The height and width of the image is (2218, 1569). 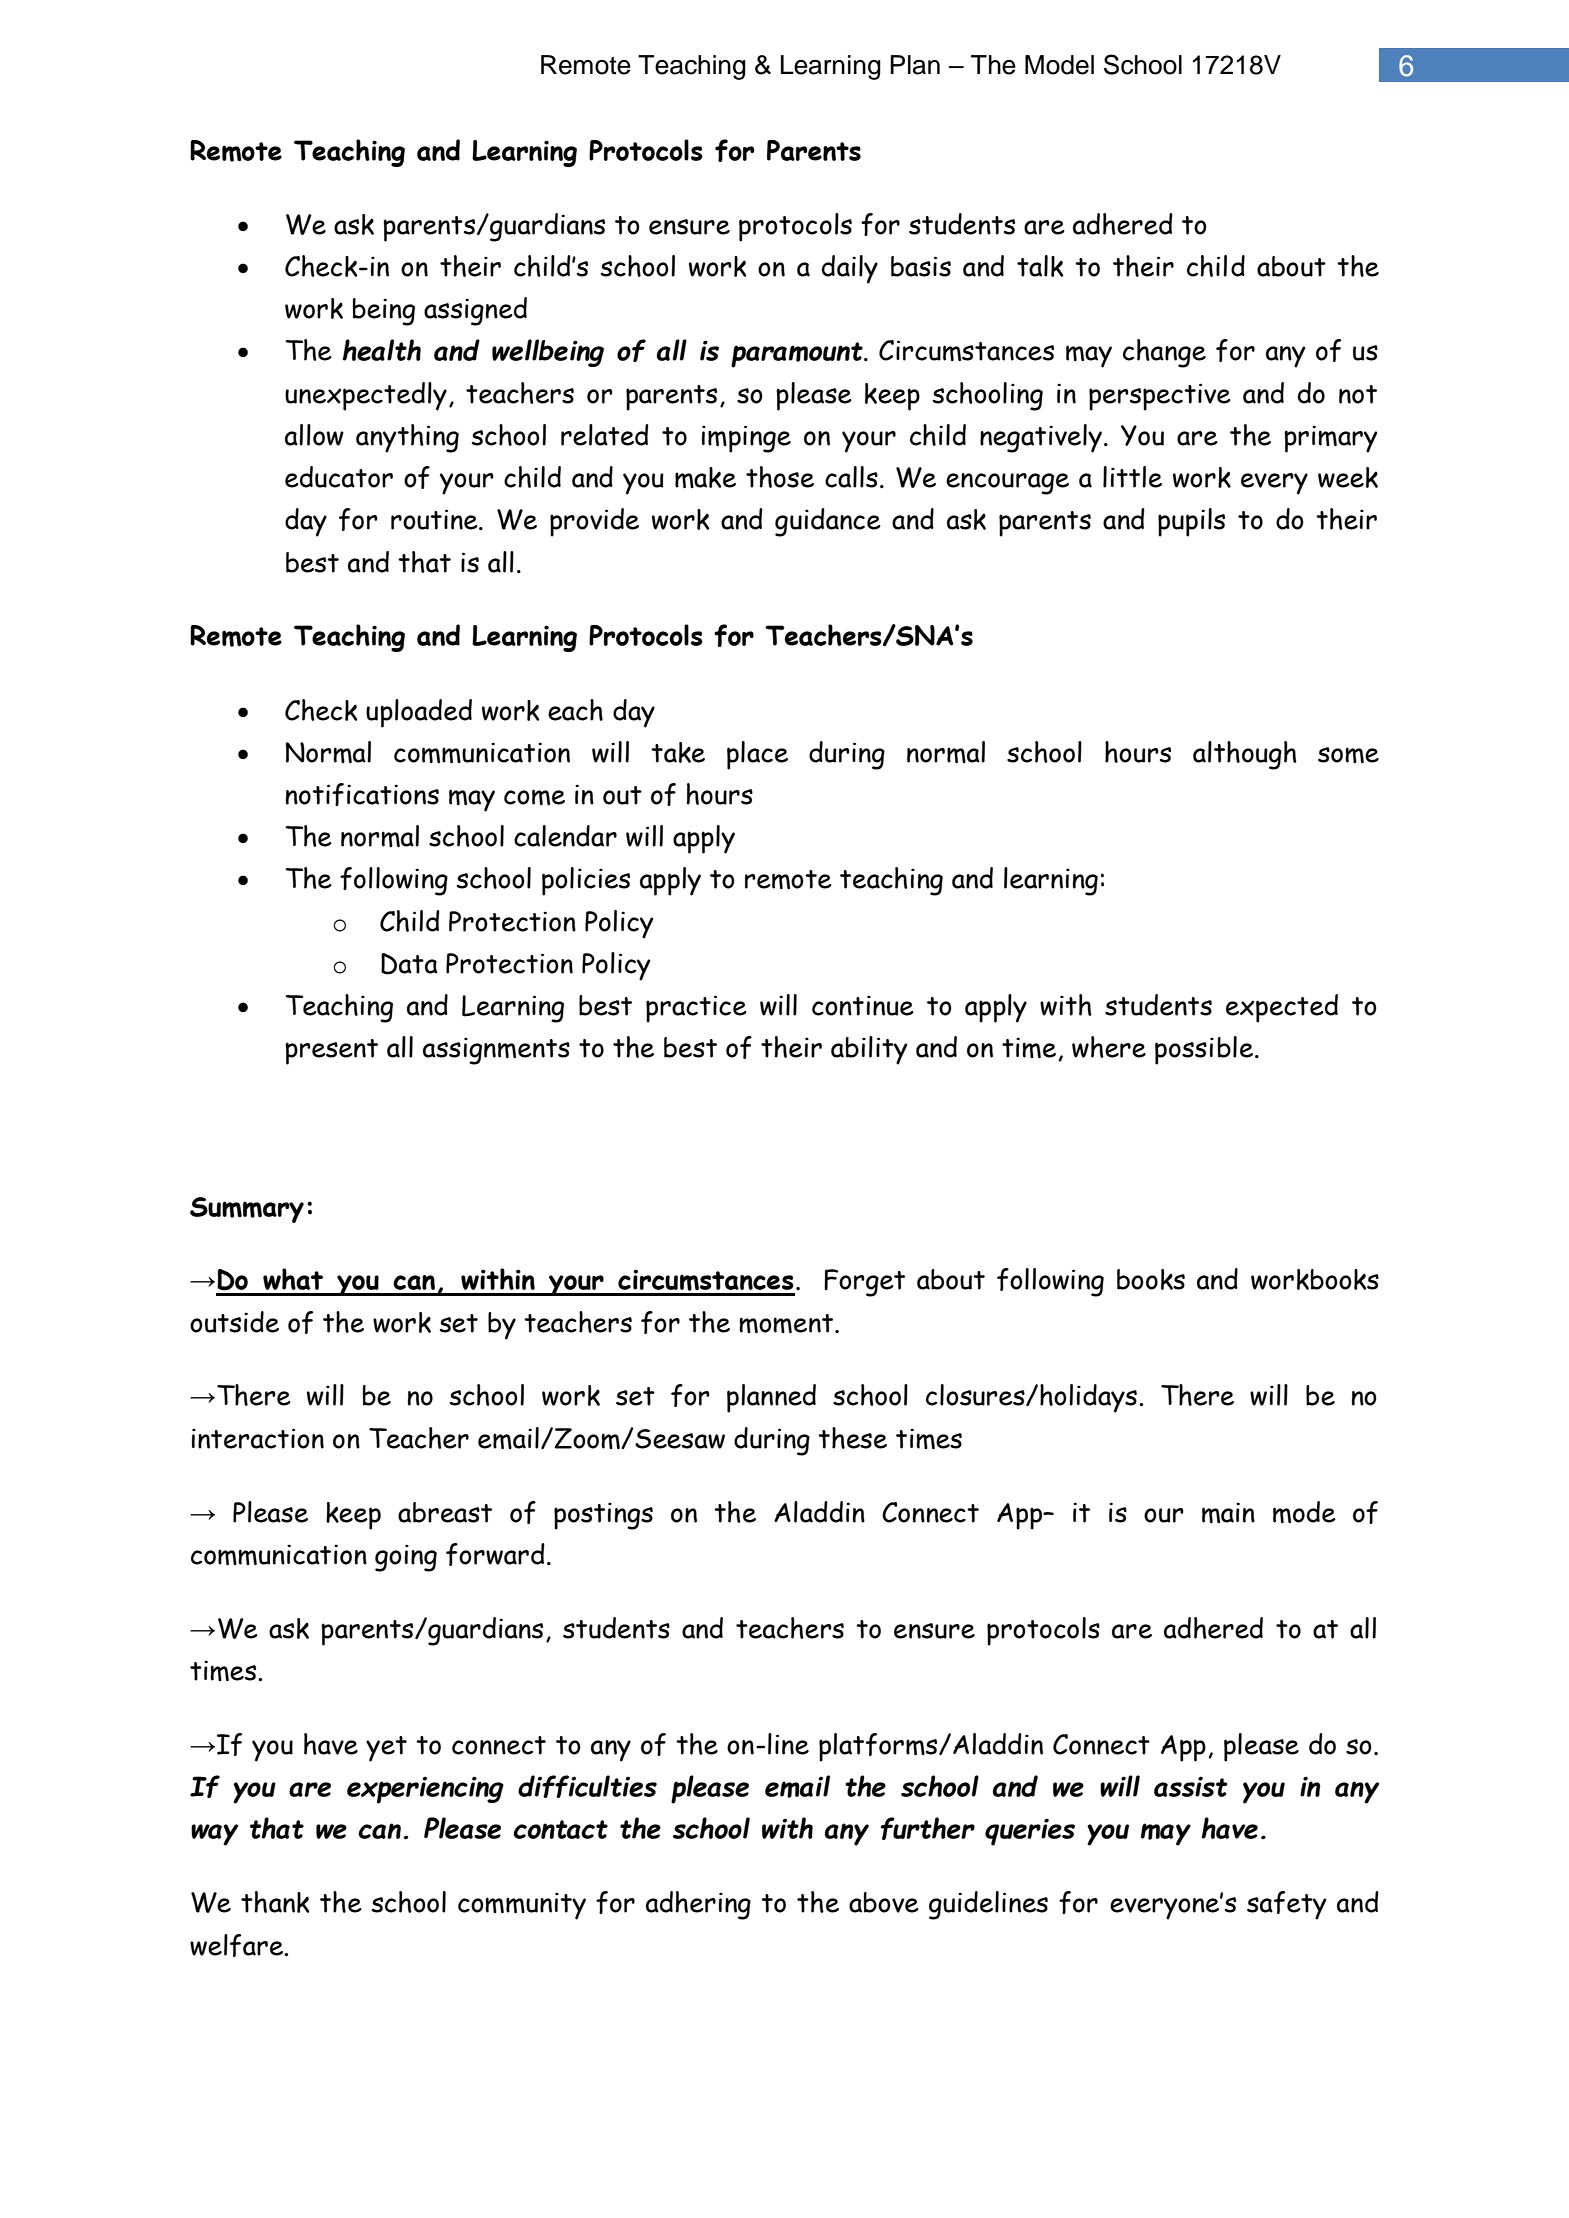 What do you see at coordinates (757, 755) in the image?
I see `place` at bounding box center [757, 755].
